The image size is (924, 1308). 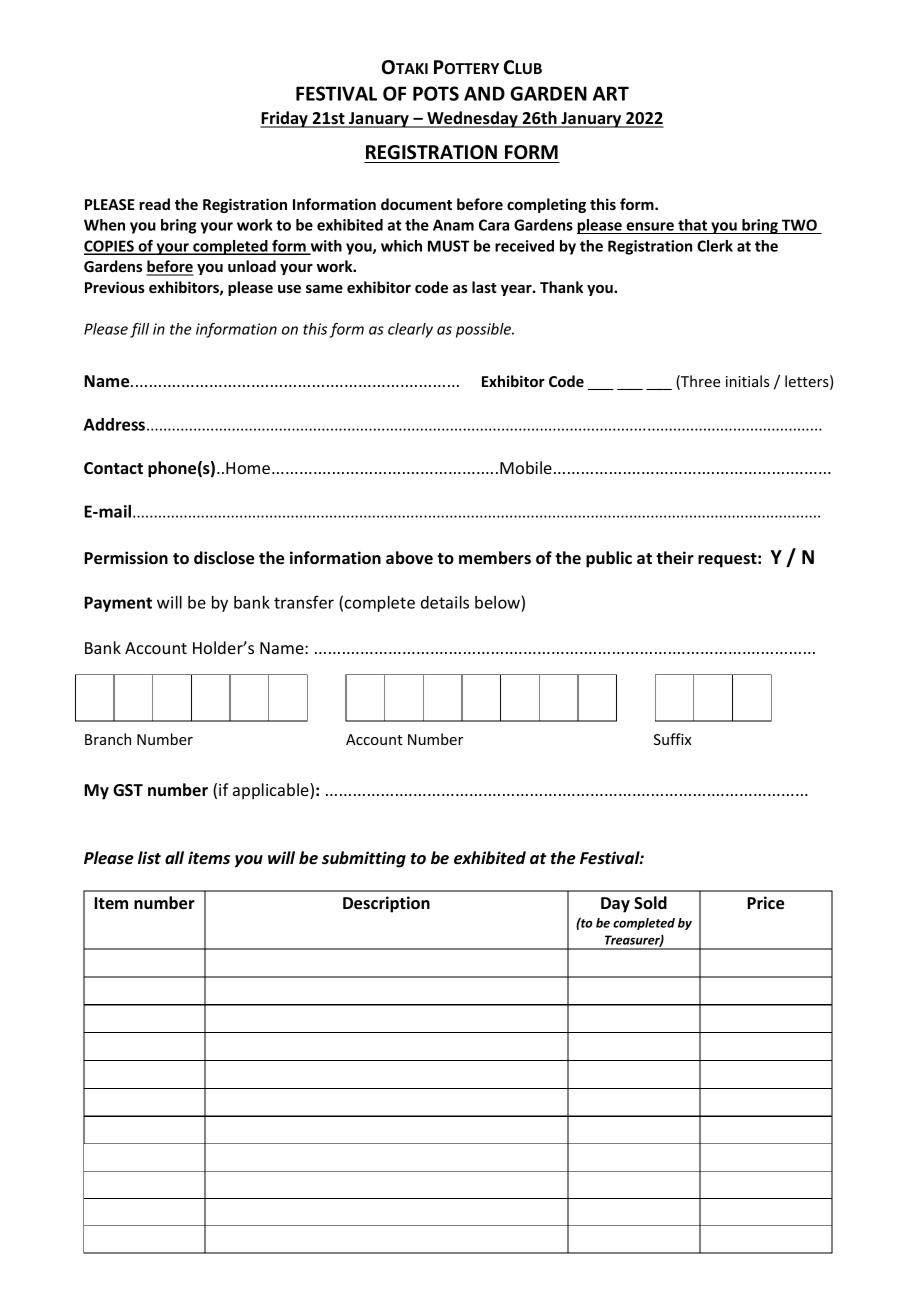 What do you see at coordinates (675, 557) in the screenshot?
I see `their` at bounding box center [675, 557].
